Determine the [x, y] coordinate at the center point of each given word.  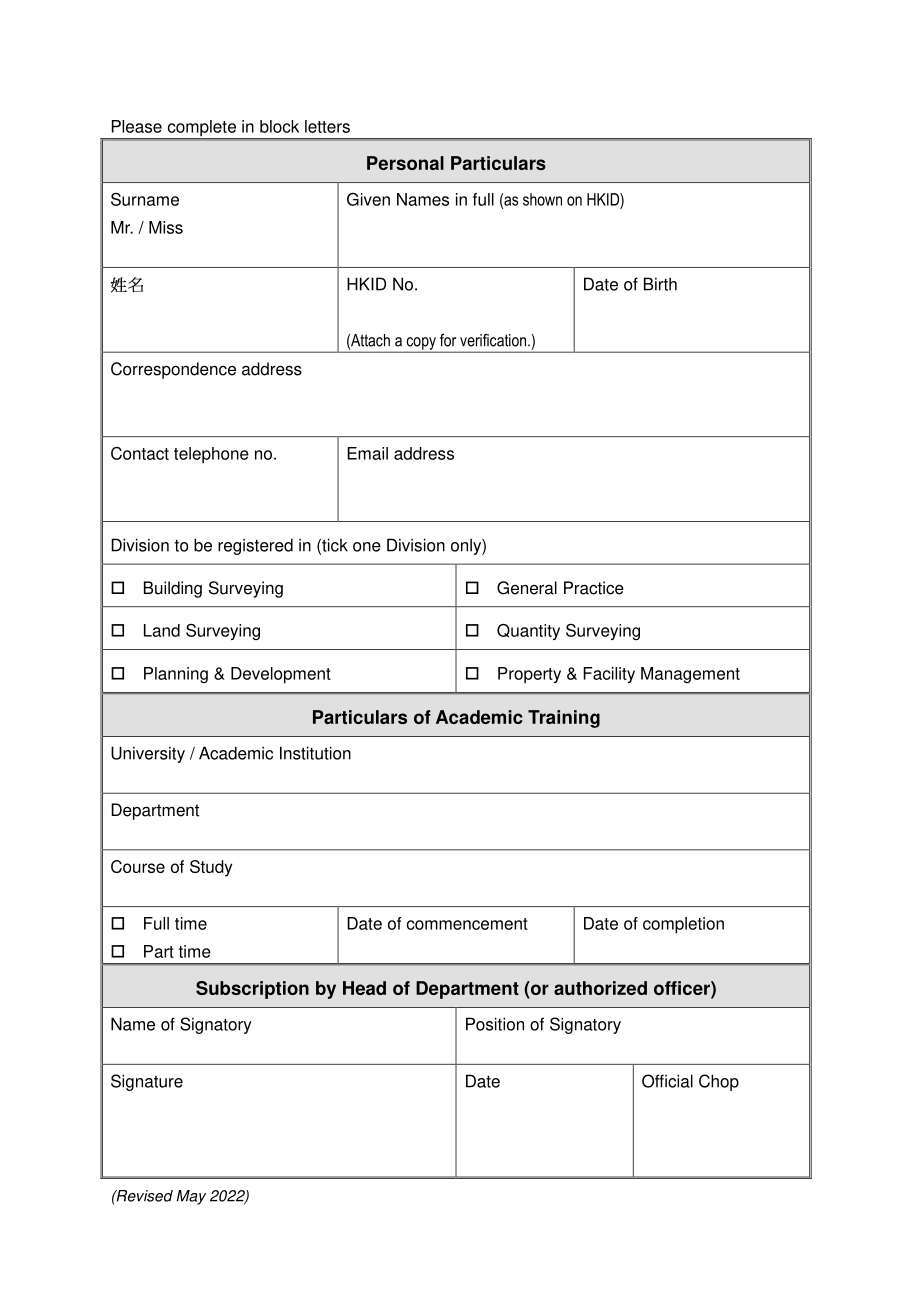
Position [495, 1024]
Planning [176, 675]
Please [137, 126]
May [191, 1197]
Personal [405, 163]
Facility [609, 675]
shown [542, 199]
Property [529, 675]
